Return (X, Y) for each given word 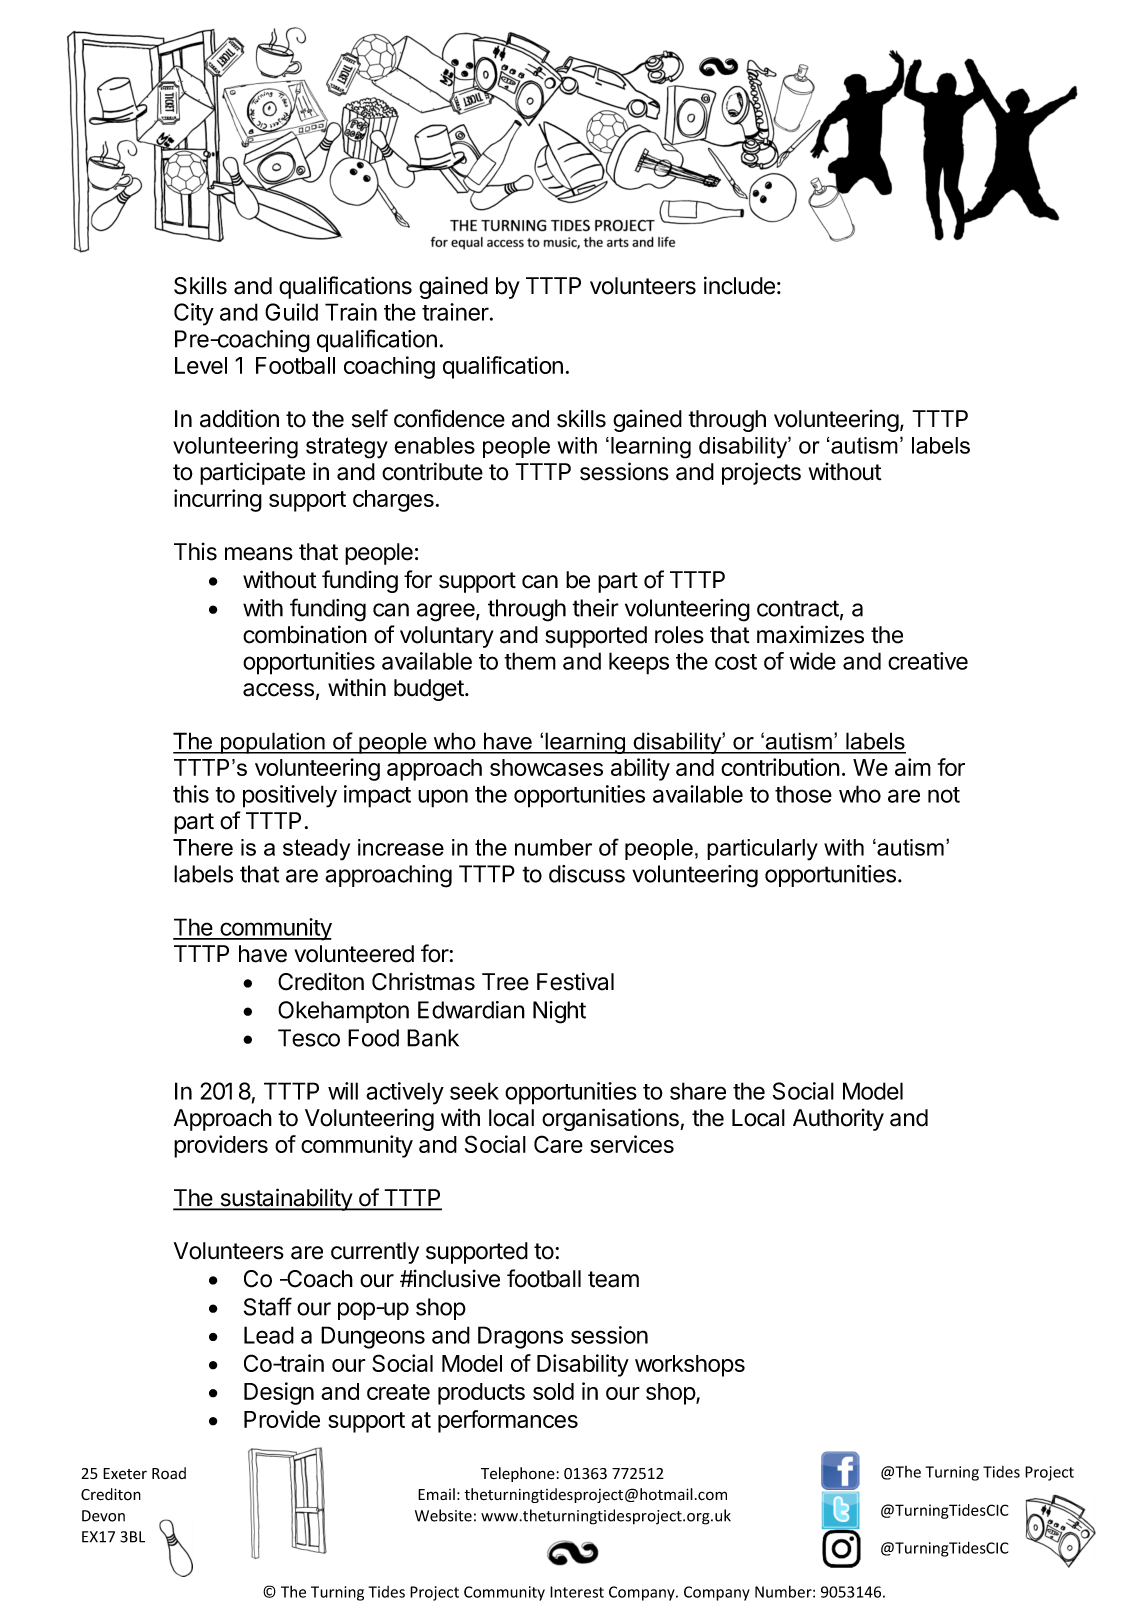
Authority (838, 1119)
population (273, 743)
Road (169, 1473)
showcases (546, 767)
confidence (449, 418)
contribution (780, 767)
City (194, 314)
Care (558, 1144)
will (343, 1091)
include (739, 285)
